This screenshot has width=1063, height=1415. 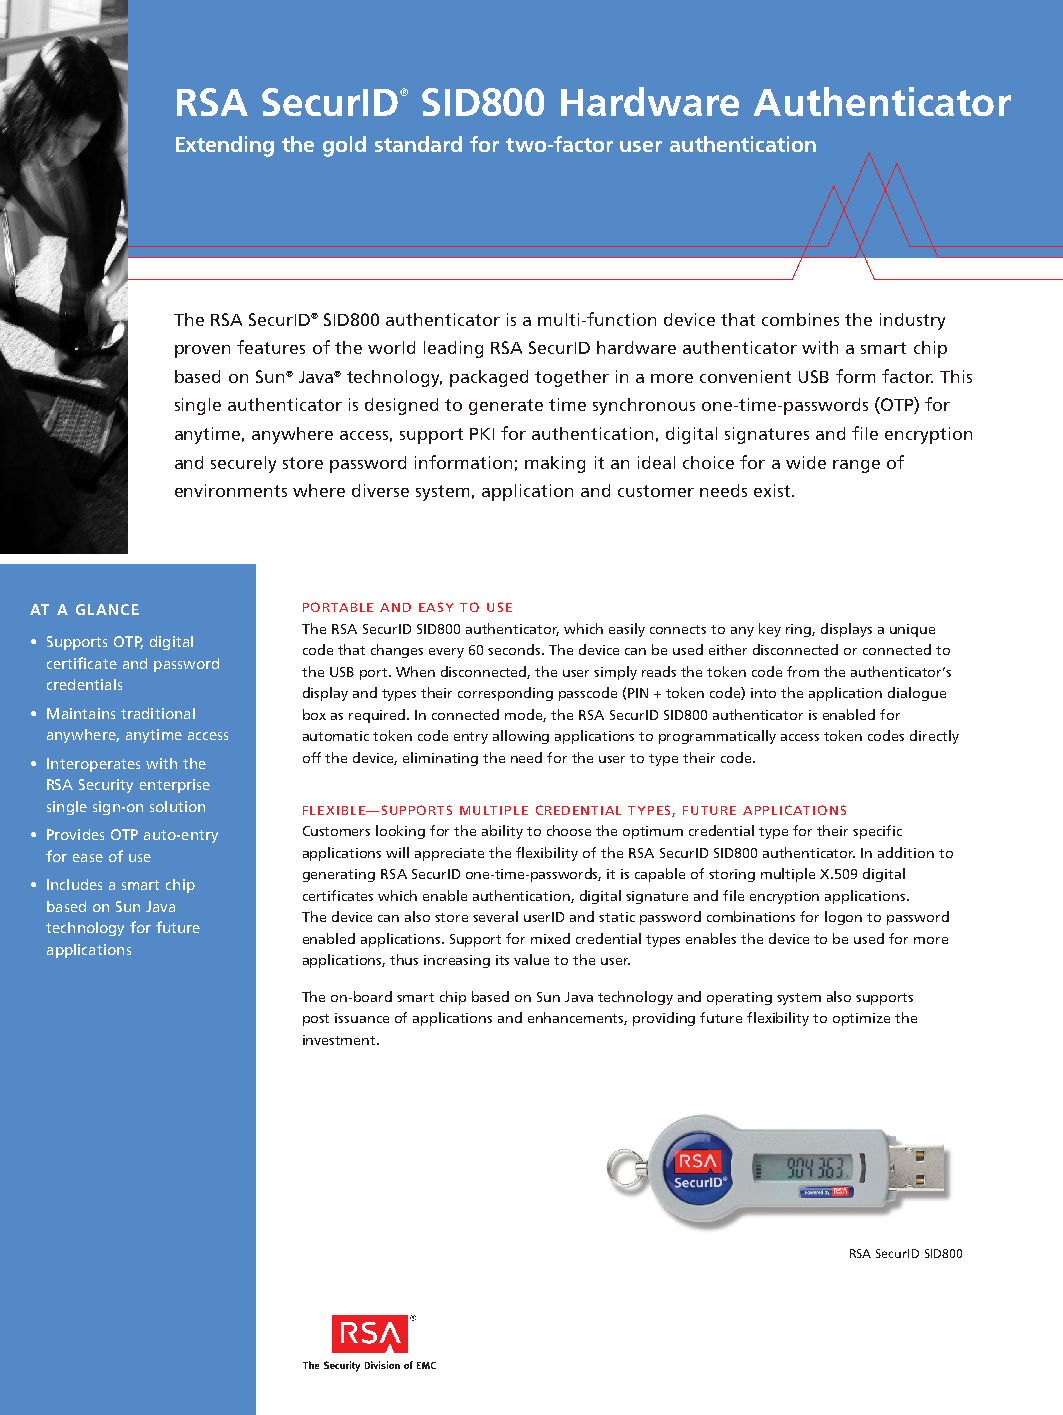 I want to click on post, so click(x=316, y=1020).
